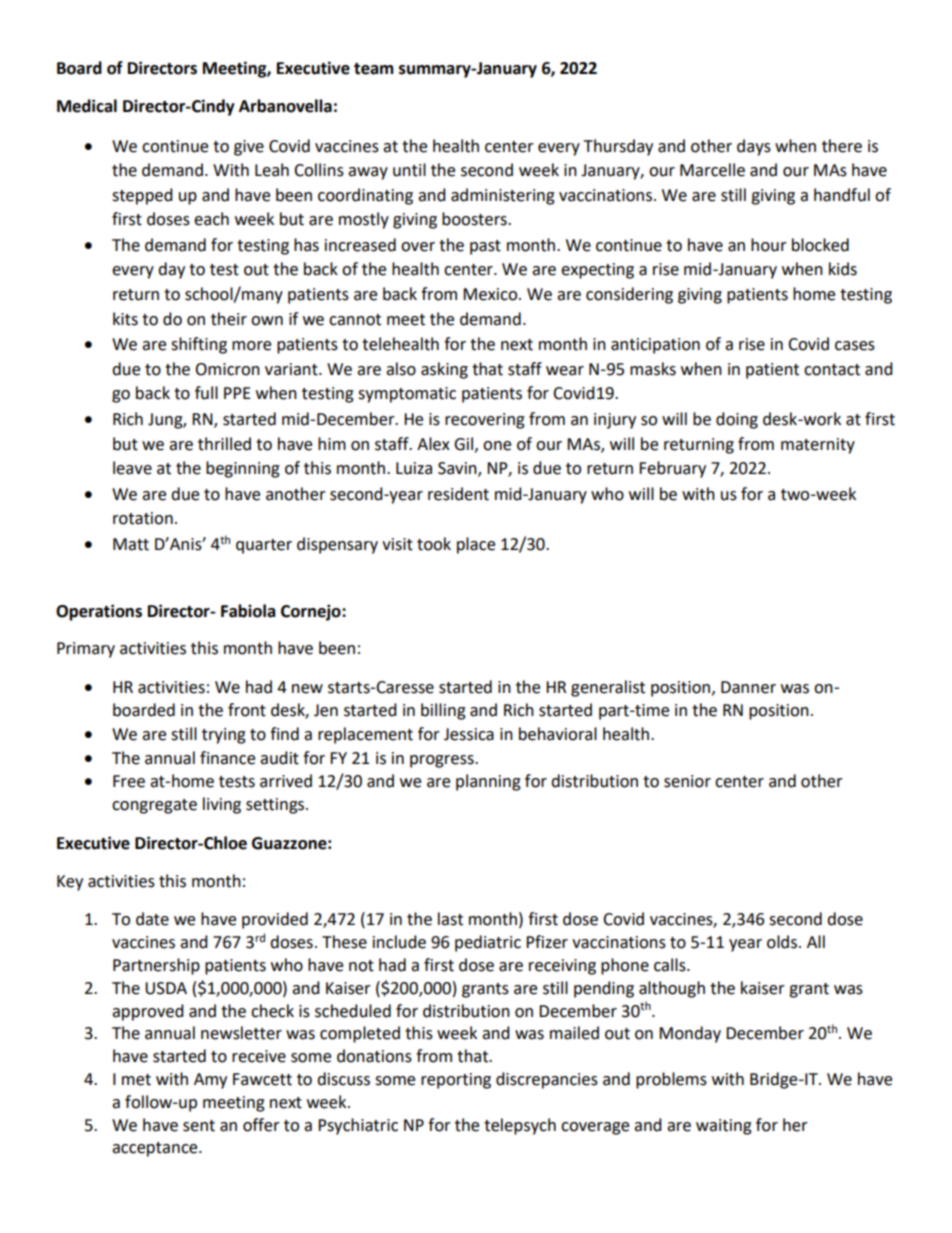 The image size is (952, 1233). Describe the element at coordinates (199, 1126) in the screenshot. I see `sent` at that location.
